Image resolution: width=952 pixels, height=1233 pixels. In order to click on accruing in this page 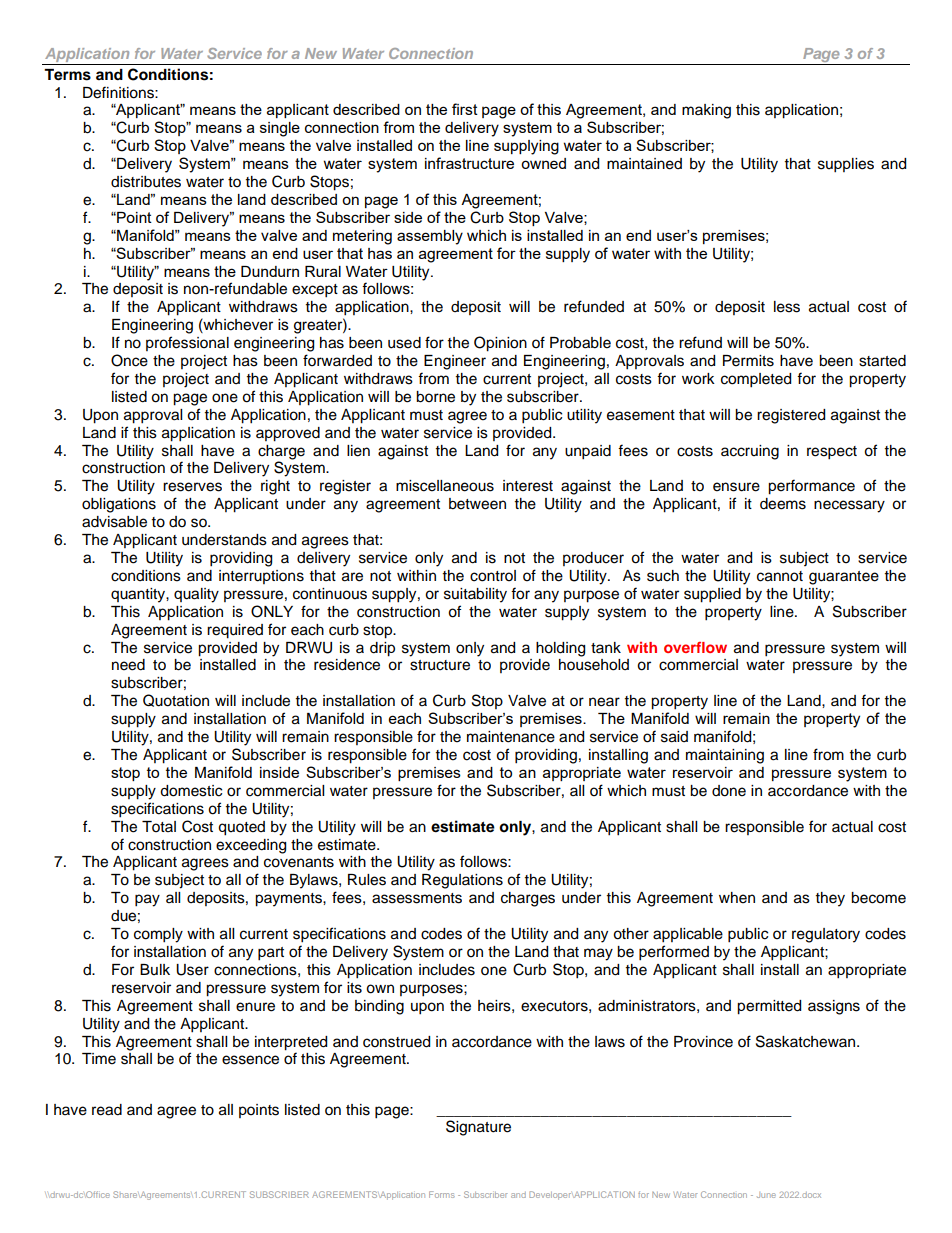, I will do `click(750, 452)`.
